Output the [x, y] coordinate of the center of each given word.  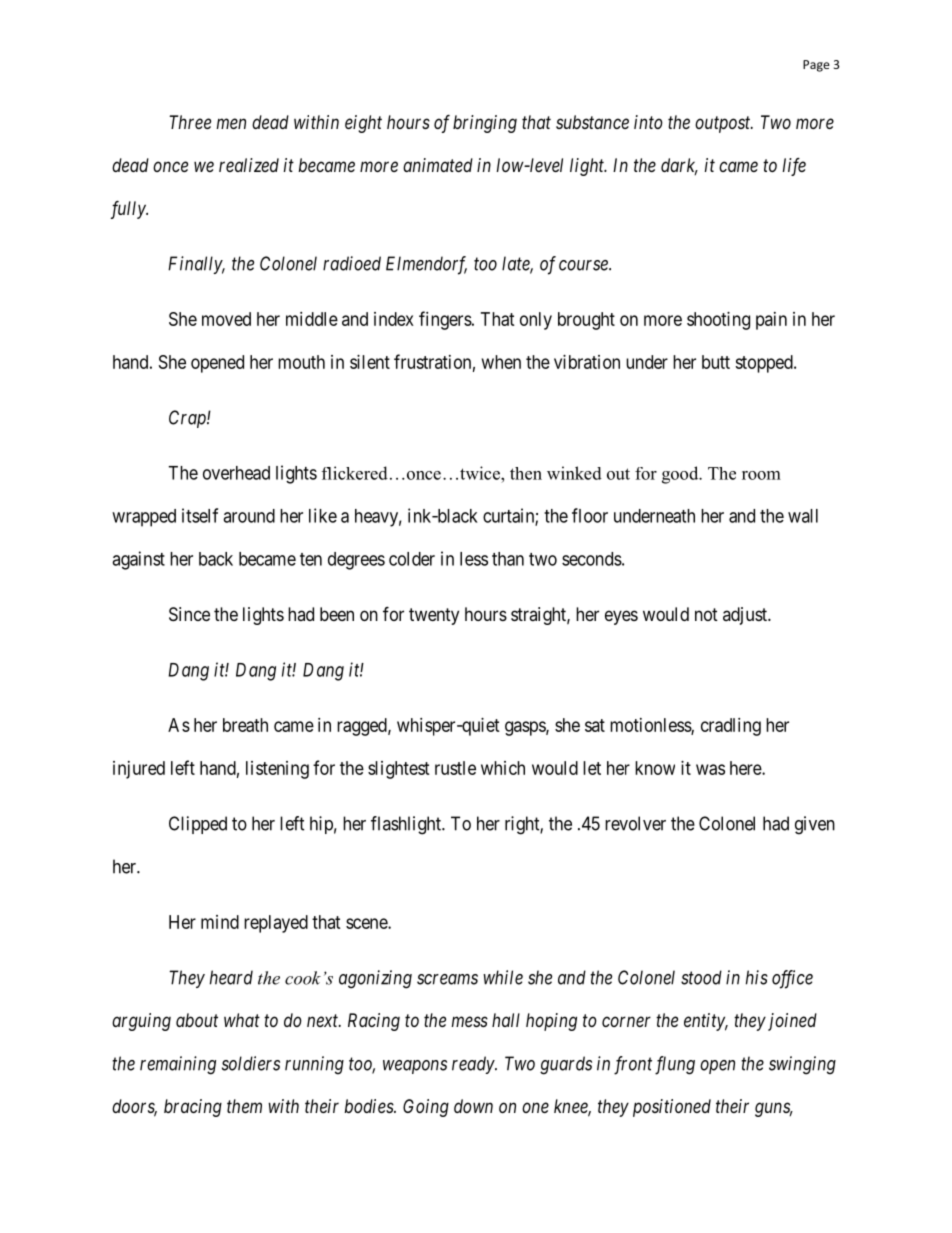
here [746, 768]
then [526, 473]
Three [190, 122]
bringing [485, 124]
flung [675, 1065]
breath [245, 725]
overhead [236, 473]
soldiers [251, 1063]
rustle [455, 768]
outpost [724, 124]
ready [474, 1065]
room [761, 475]
